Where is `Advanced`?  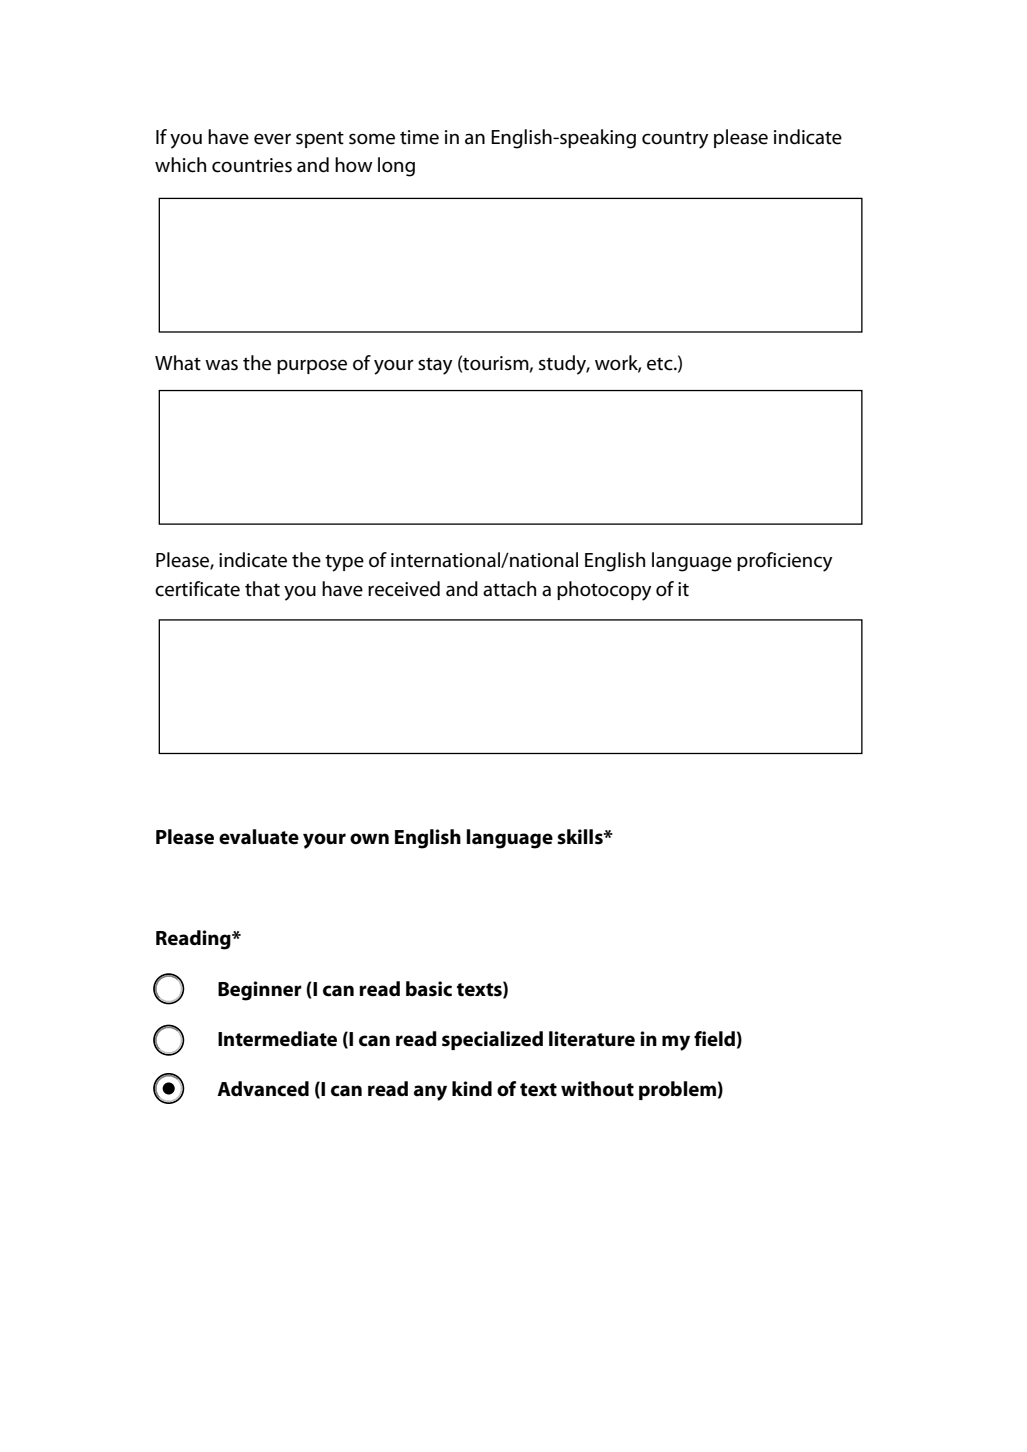 Advanced is located at coordinates (263, 1089).
